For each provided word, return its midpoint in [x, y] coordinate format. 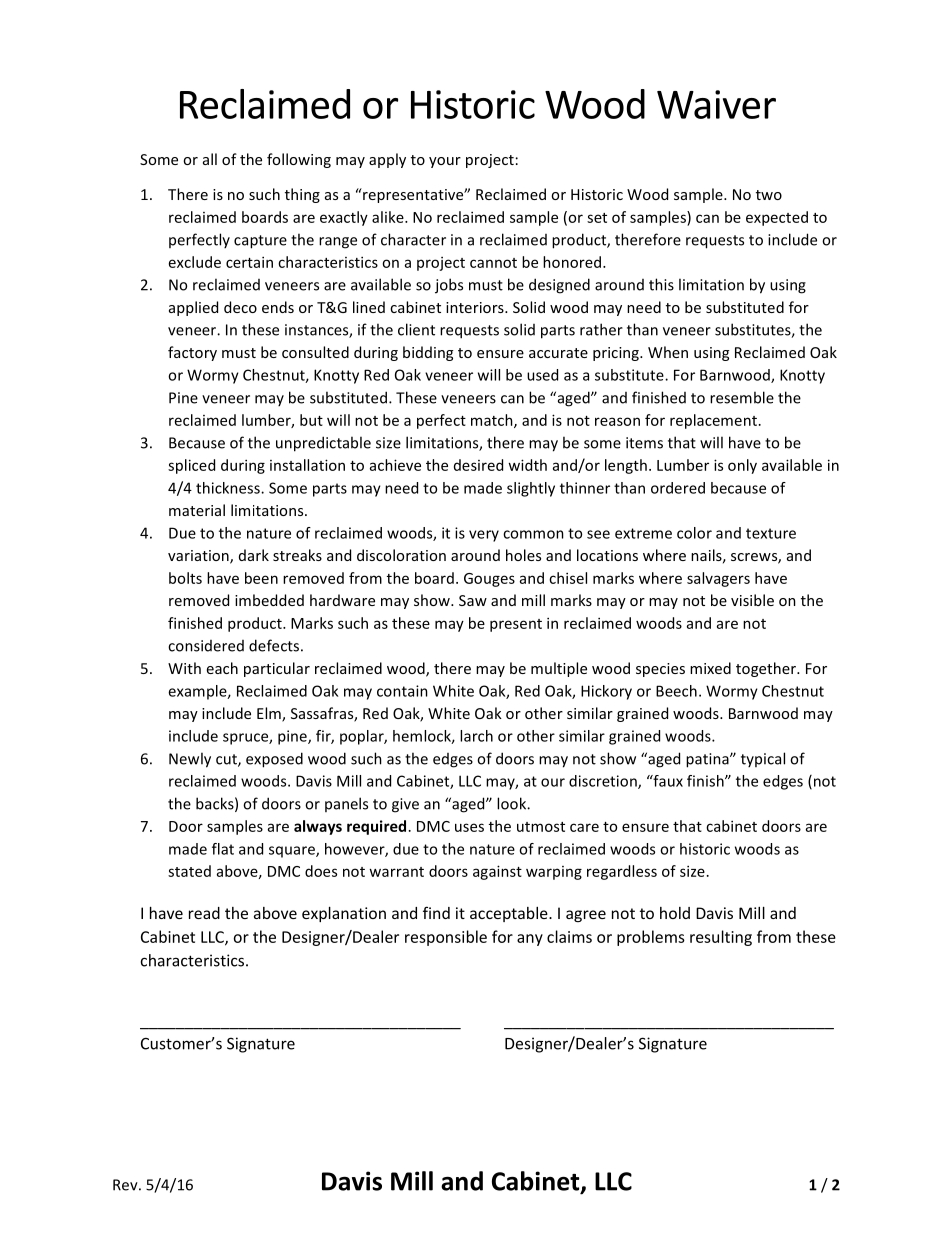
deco [240, 307]
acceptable [510, 914]
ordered [678, 488]
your [445, 162]
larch [476, 736]
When [668, 352]
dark [254, 555]
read [204, 913]
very [484, 536]
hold [675, 913]
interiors [476, 307]
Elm [270, 714]
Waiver [716, 104]
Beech [676, 691]
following [299, 160]
